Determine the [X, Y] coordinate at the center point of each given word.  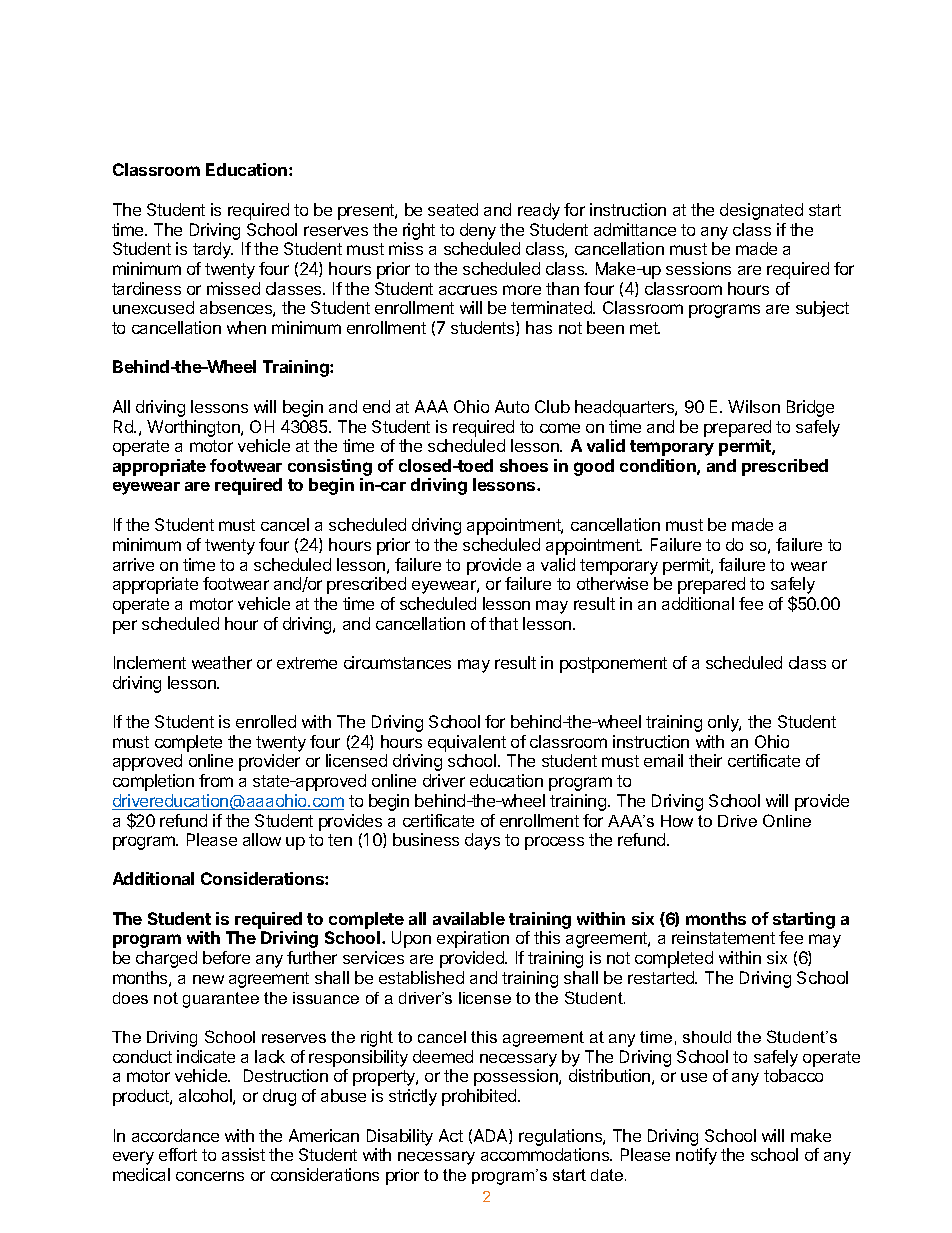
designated [761, 211]
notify [696, 1156]
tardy [213, 250]
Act [451, 1135]
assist [243, 1154]
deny [478, 231]
